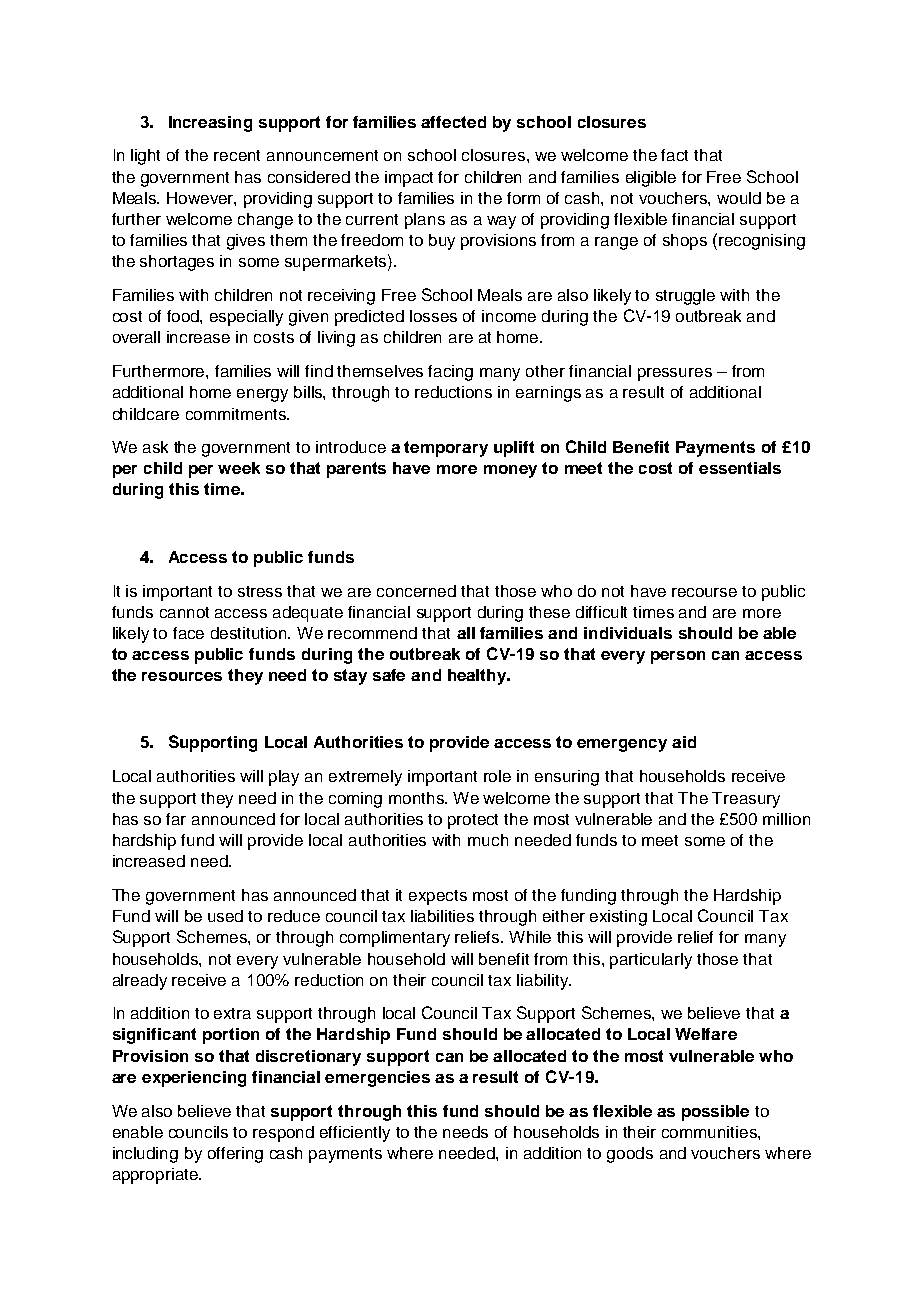  What do you see at coordinates (235, 1155) in the screenshot?
I see `offering` at bounding box center [235, 1155].
